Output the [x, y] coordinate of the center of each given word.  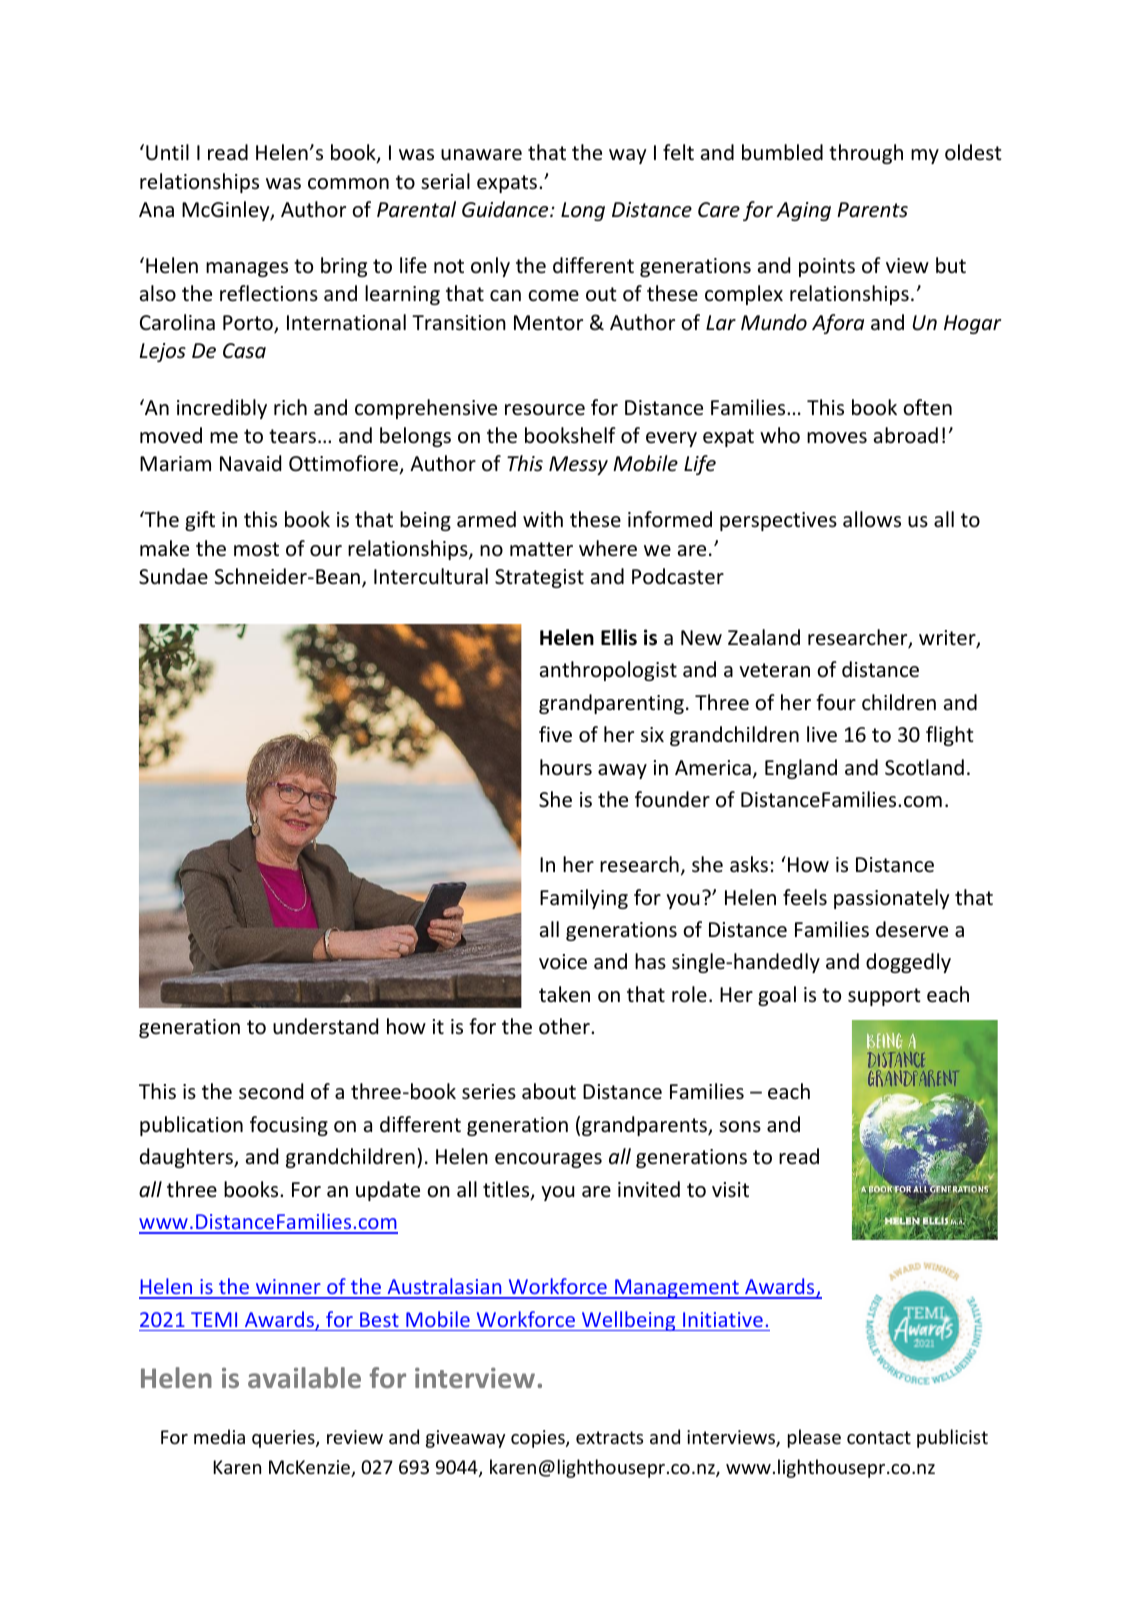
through [866, 154]
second [271, 1091]
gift [200, 521]
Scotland [924, 767]
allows [872, 519]
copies [539, 1439]
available [304, 1377]
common [348, 184]
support [884, 997]
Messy [578, 465]
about [549, 1091]
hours [566, 767]
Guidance [506, 209]
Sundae [173, 576]
